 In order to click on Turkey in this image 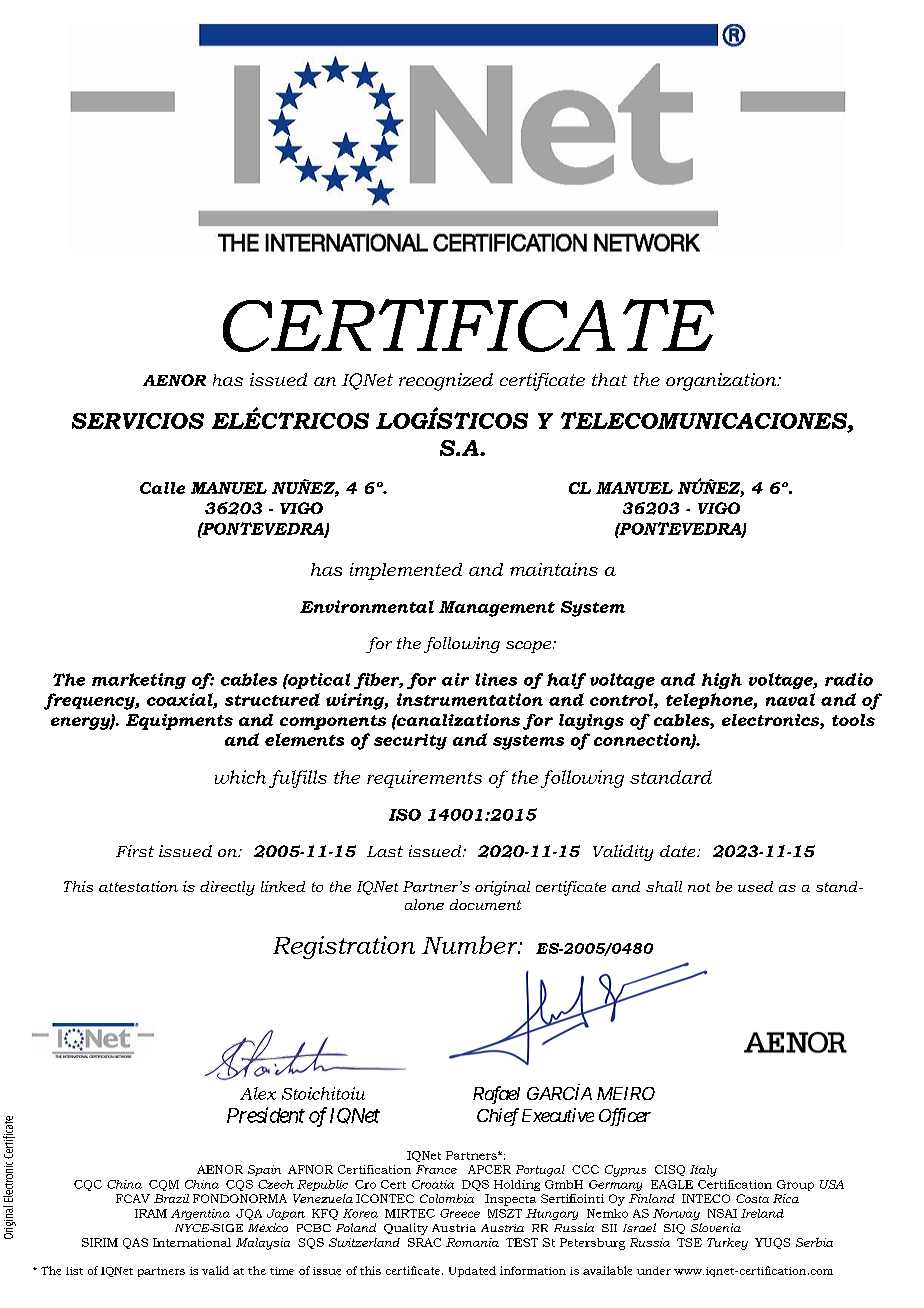, I will do `click(727, 1244)`.
